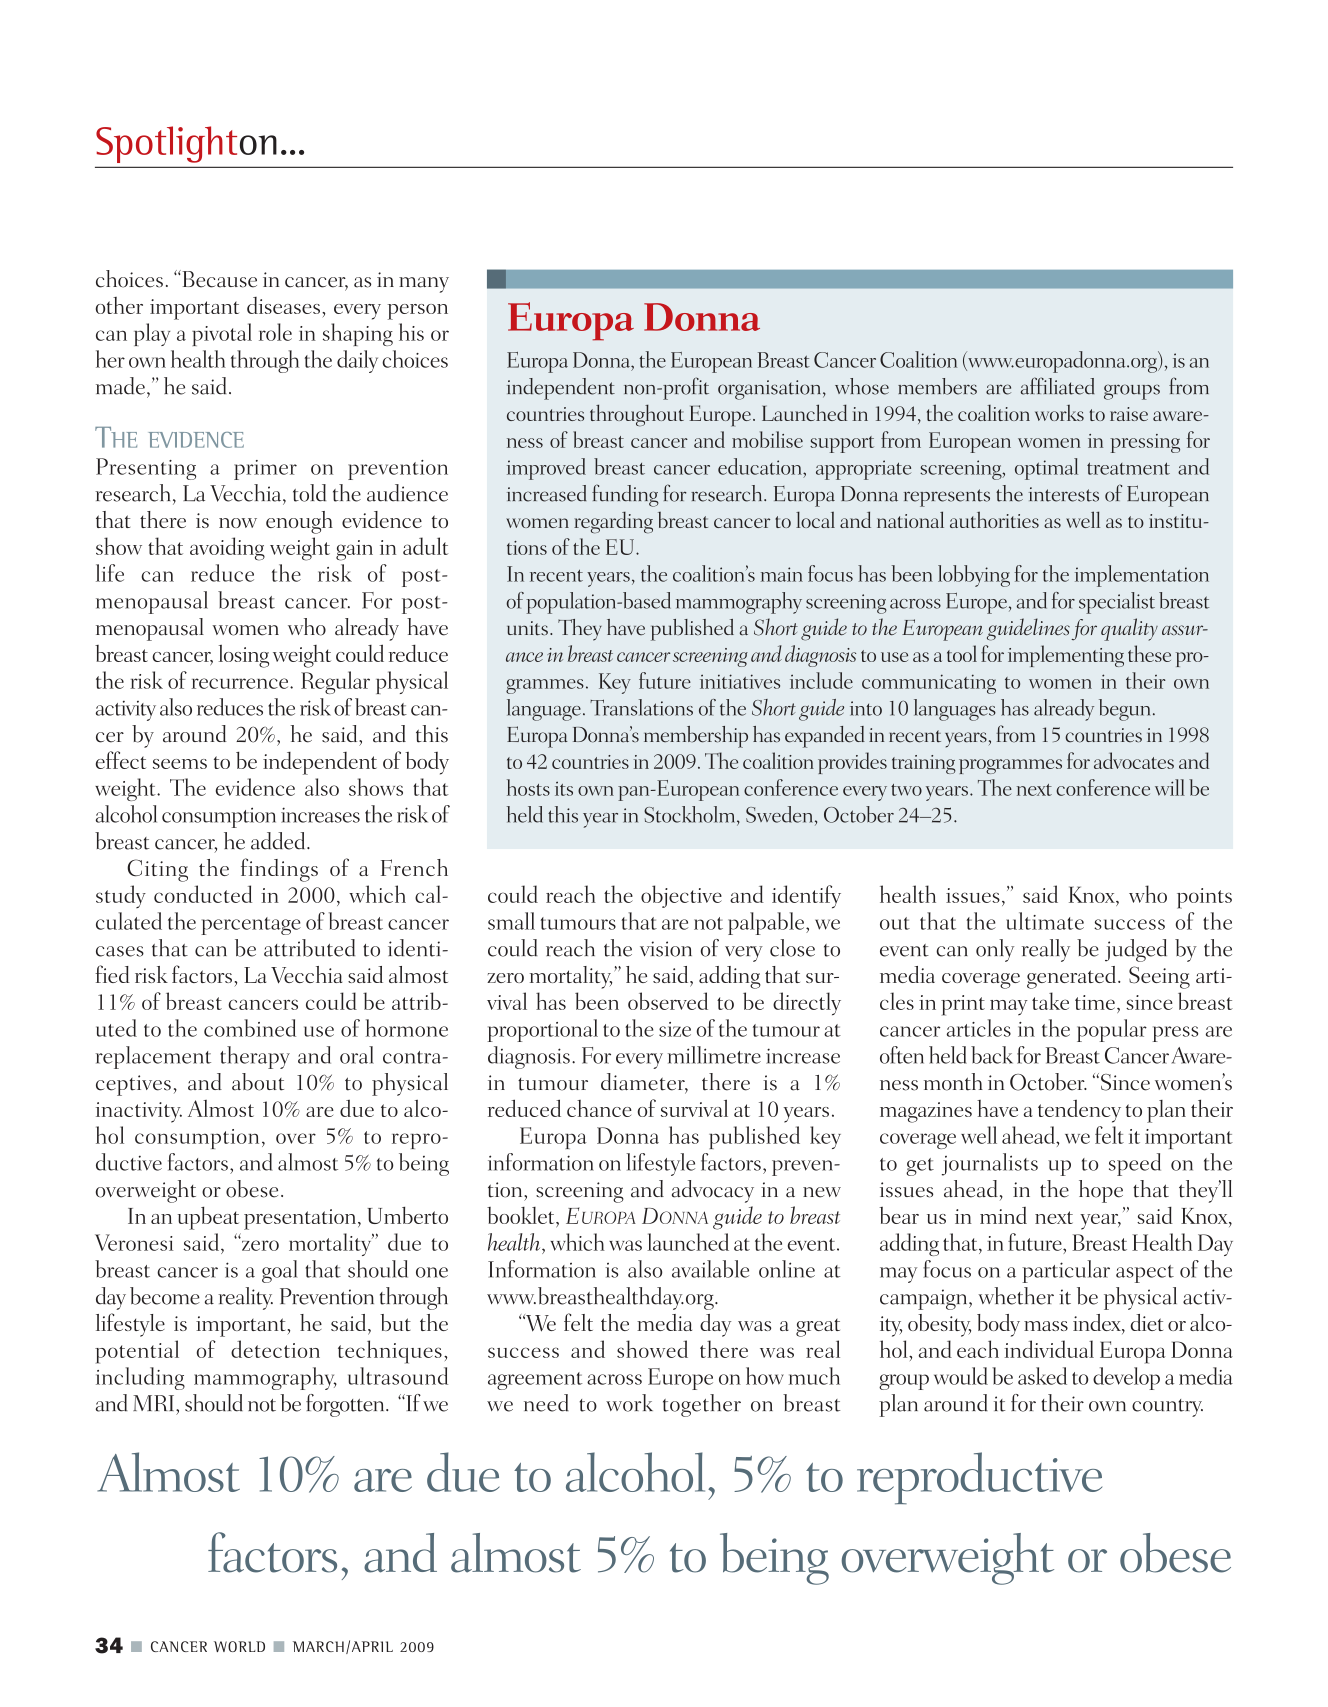  Describe the element at coordinates (239, 1646) in the document. I see `WORLD` at that location.
